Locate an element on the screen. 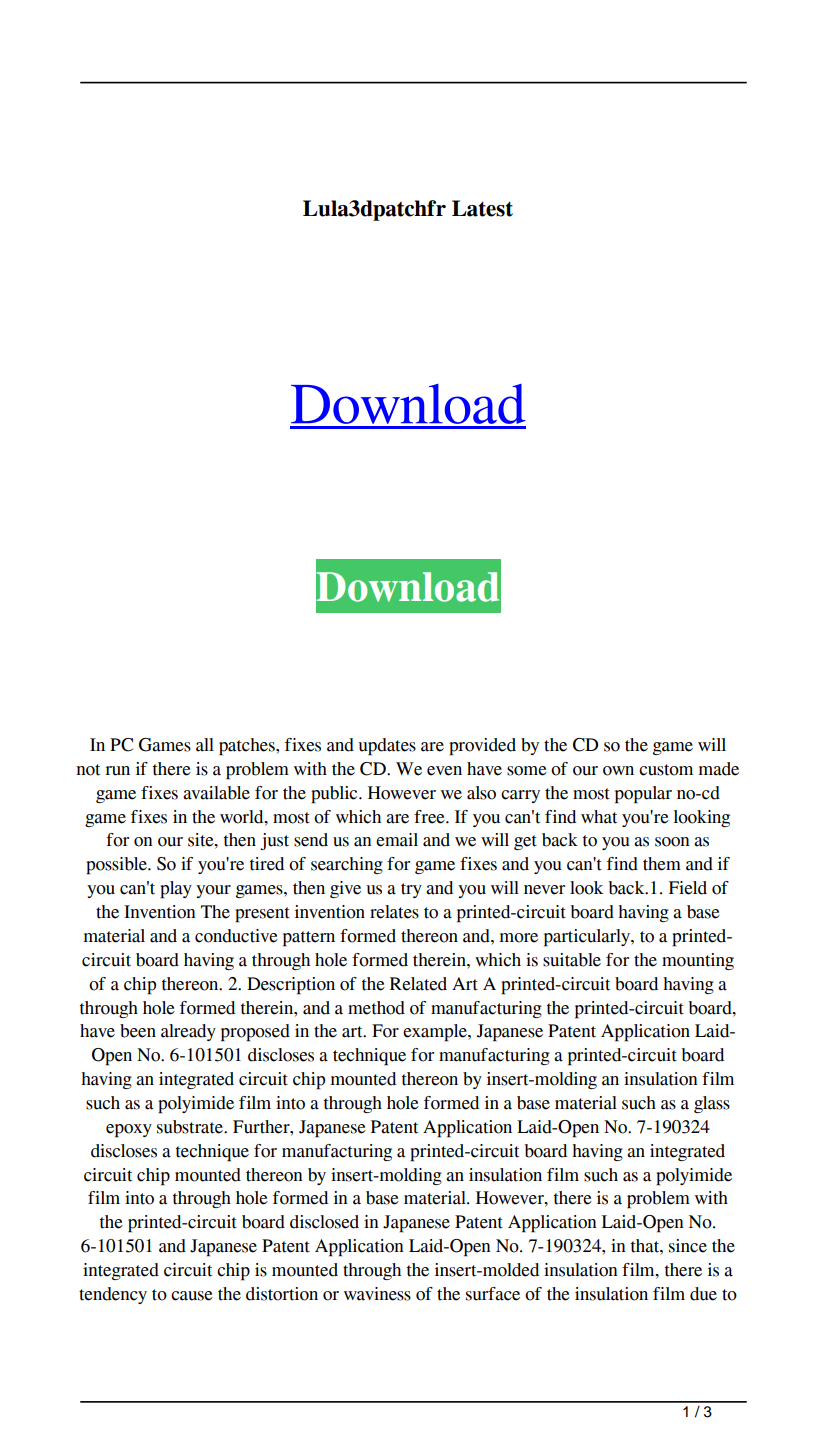  cause is located at coordinates (192, 1296).
